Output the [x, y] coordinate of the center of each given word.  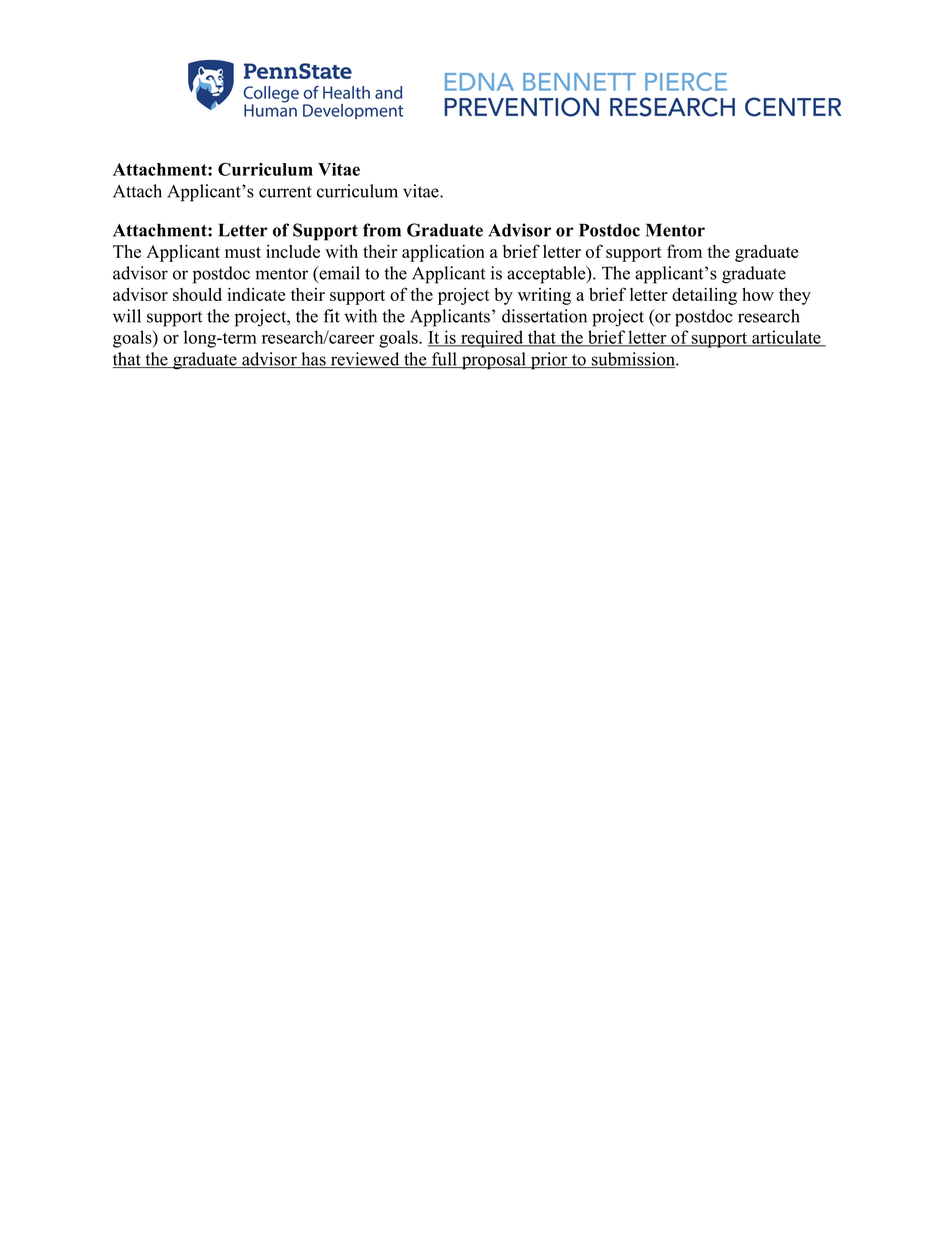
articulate [786, 338]
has [313, 360]
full [444, 360]
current [285, 192]
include [293, 251]
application [443, 253]
